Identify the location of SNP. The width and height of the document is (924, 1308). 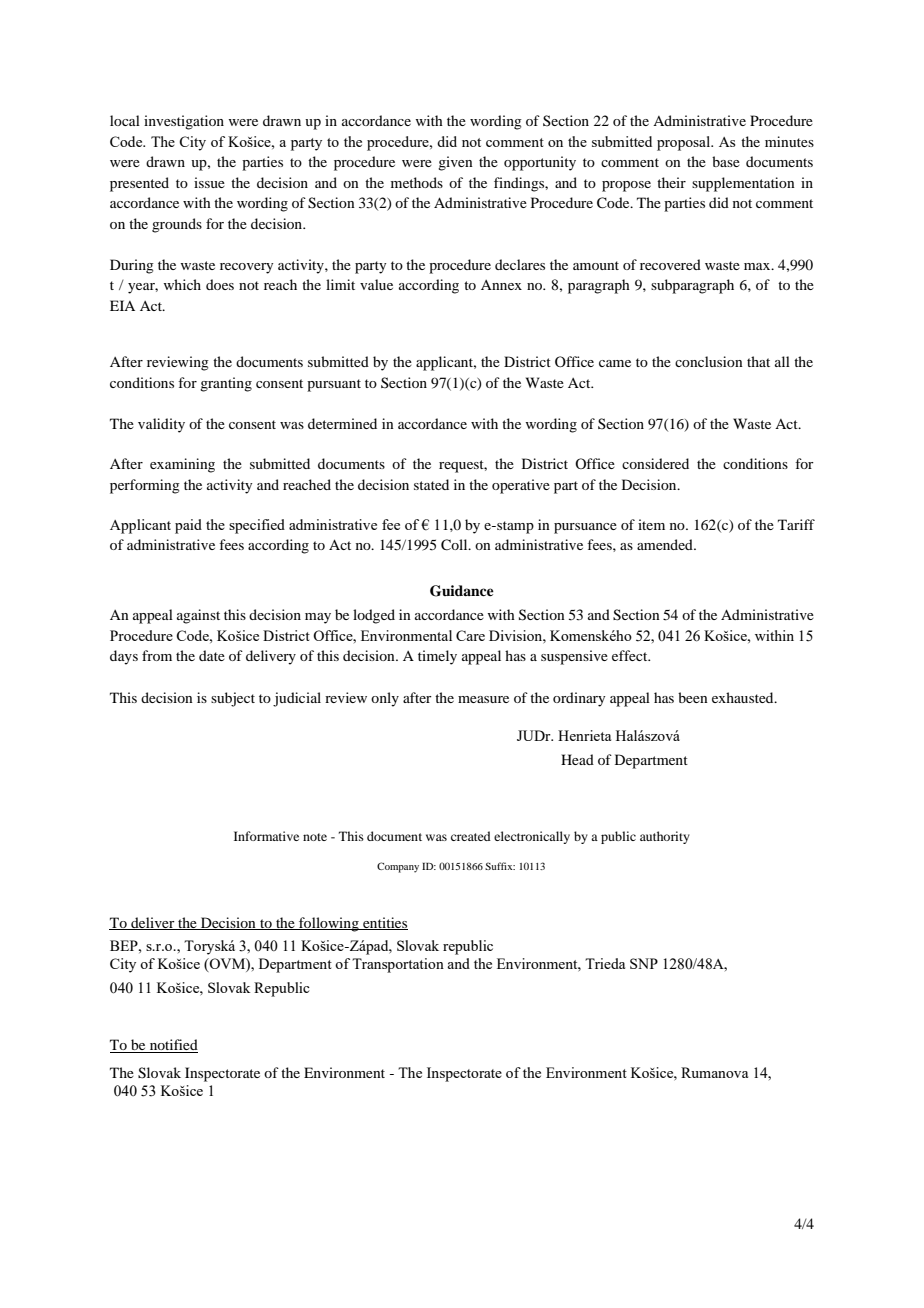
(644, 963).
